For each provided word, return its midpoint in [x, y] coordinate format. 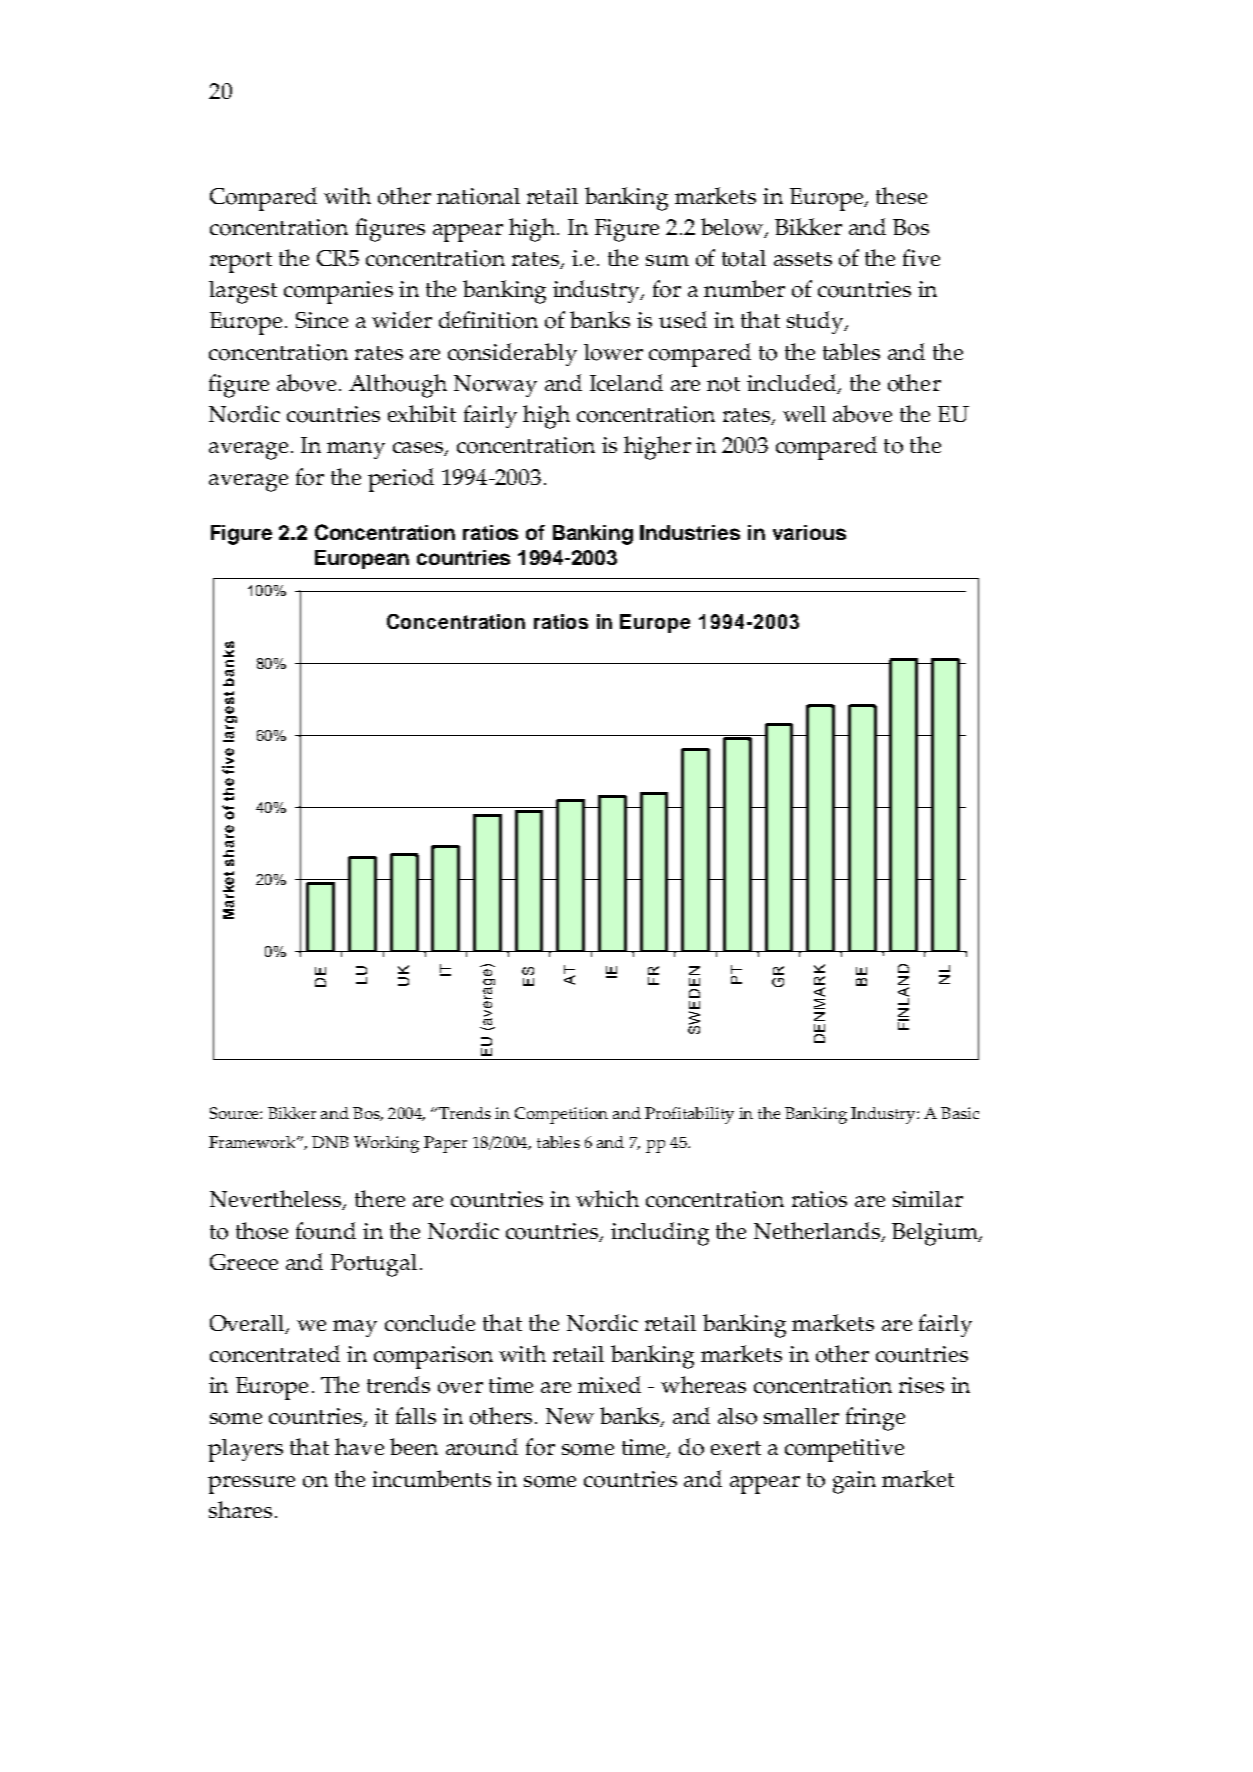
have [359, 1446]
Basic [960, 1113]
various [809, 532]
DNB [330, 1142]
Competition [561, 1115]
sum [667, 260]
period [401, 480]
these [901, 195]
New [570, 1416]
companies [338, 292]
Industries [690, 532]
